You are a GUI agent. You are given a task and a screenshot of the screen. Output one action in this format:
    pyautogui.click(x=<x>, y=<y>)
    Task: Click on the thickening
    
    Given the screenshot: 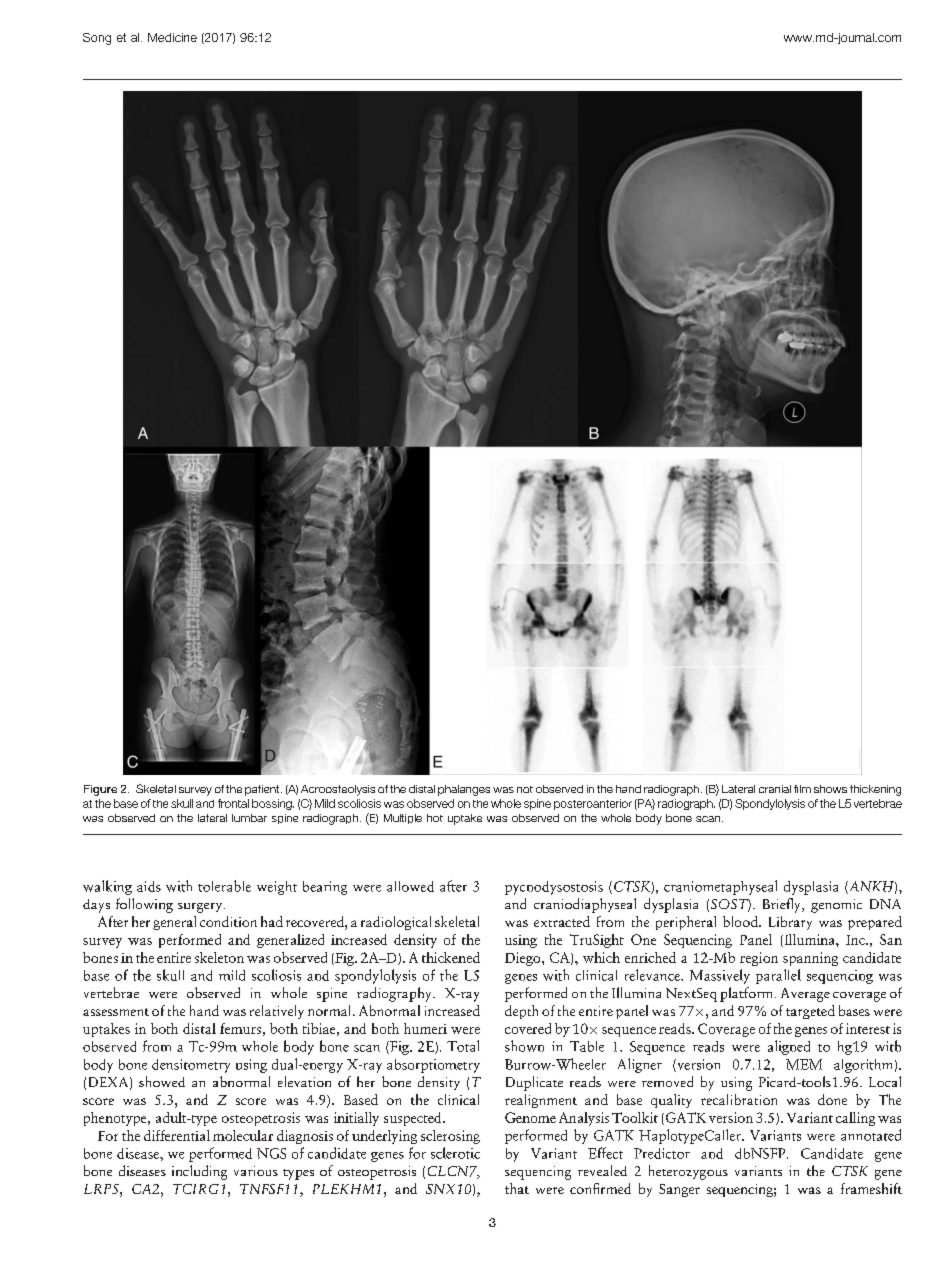 What is the action you would take?
    pyautogui.click(x=875, y=790)
